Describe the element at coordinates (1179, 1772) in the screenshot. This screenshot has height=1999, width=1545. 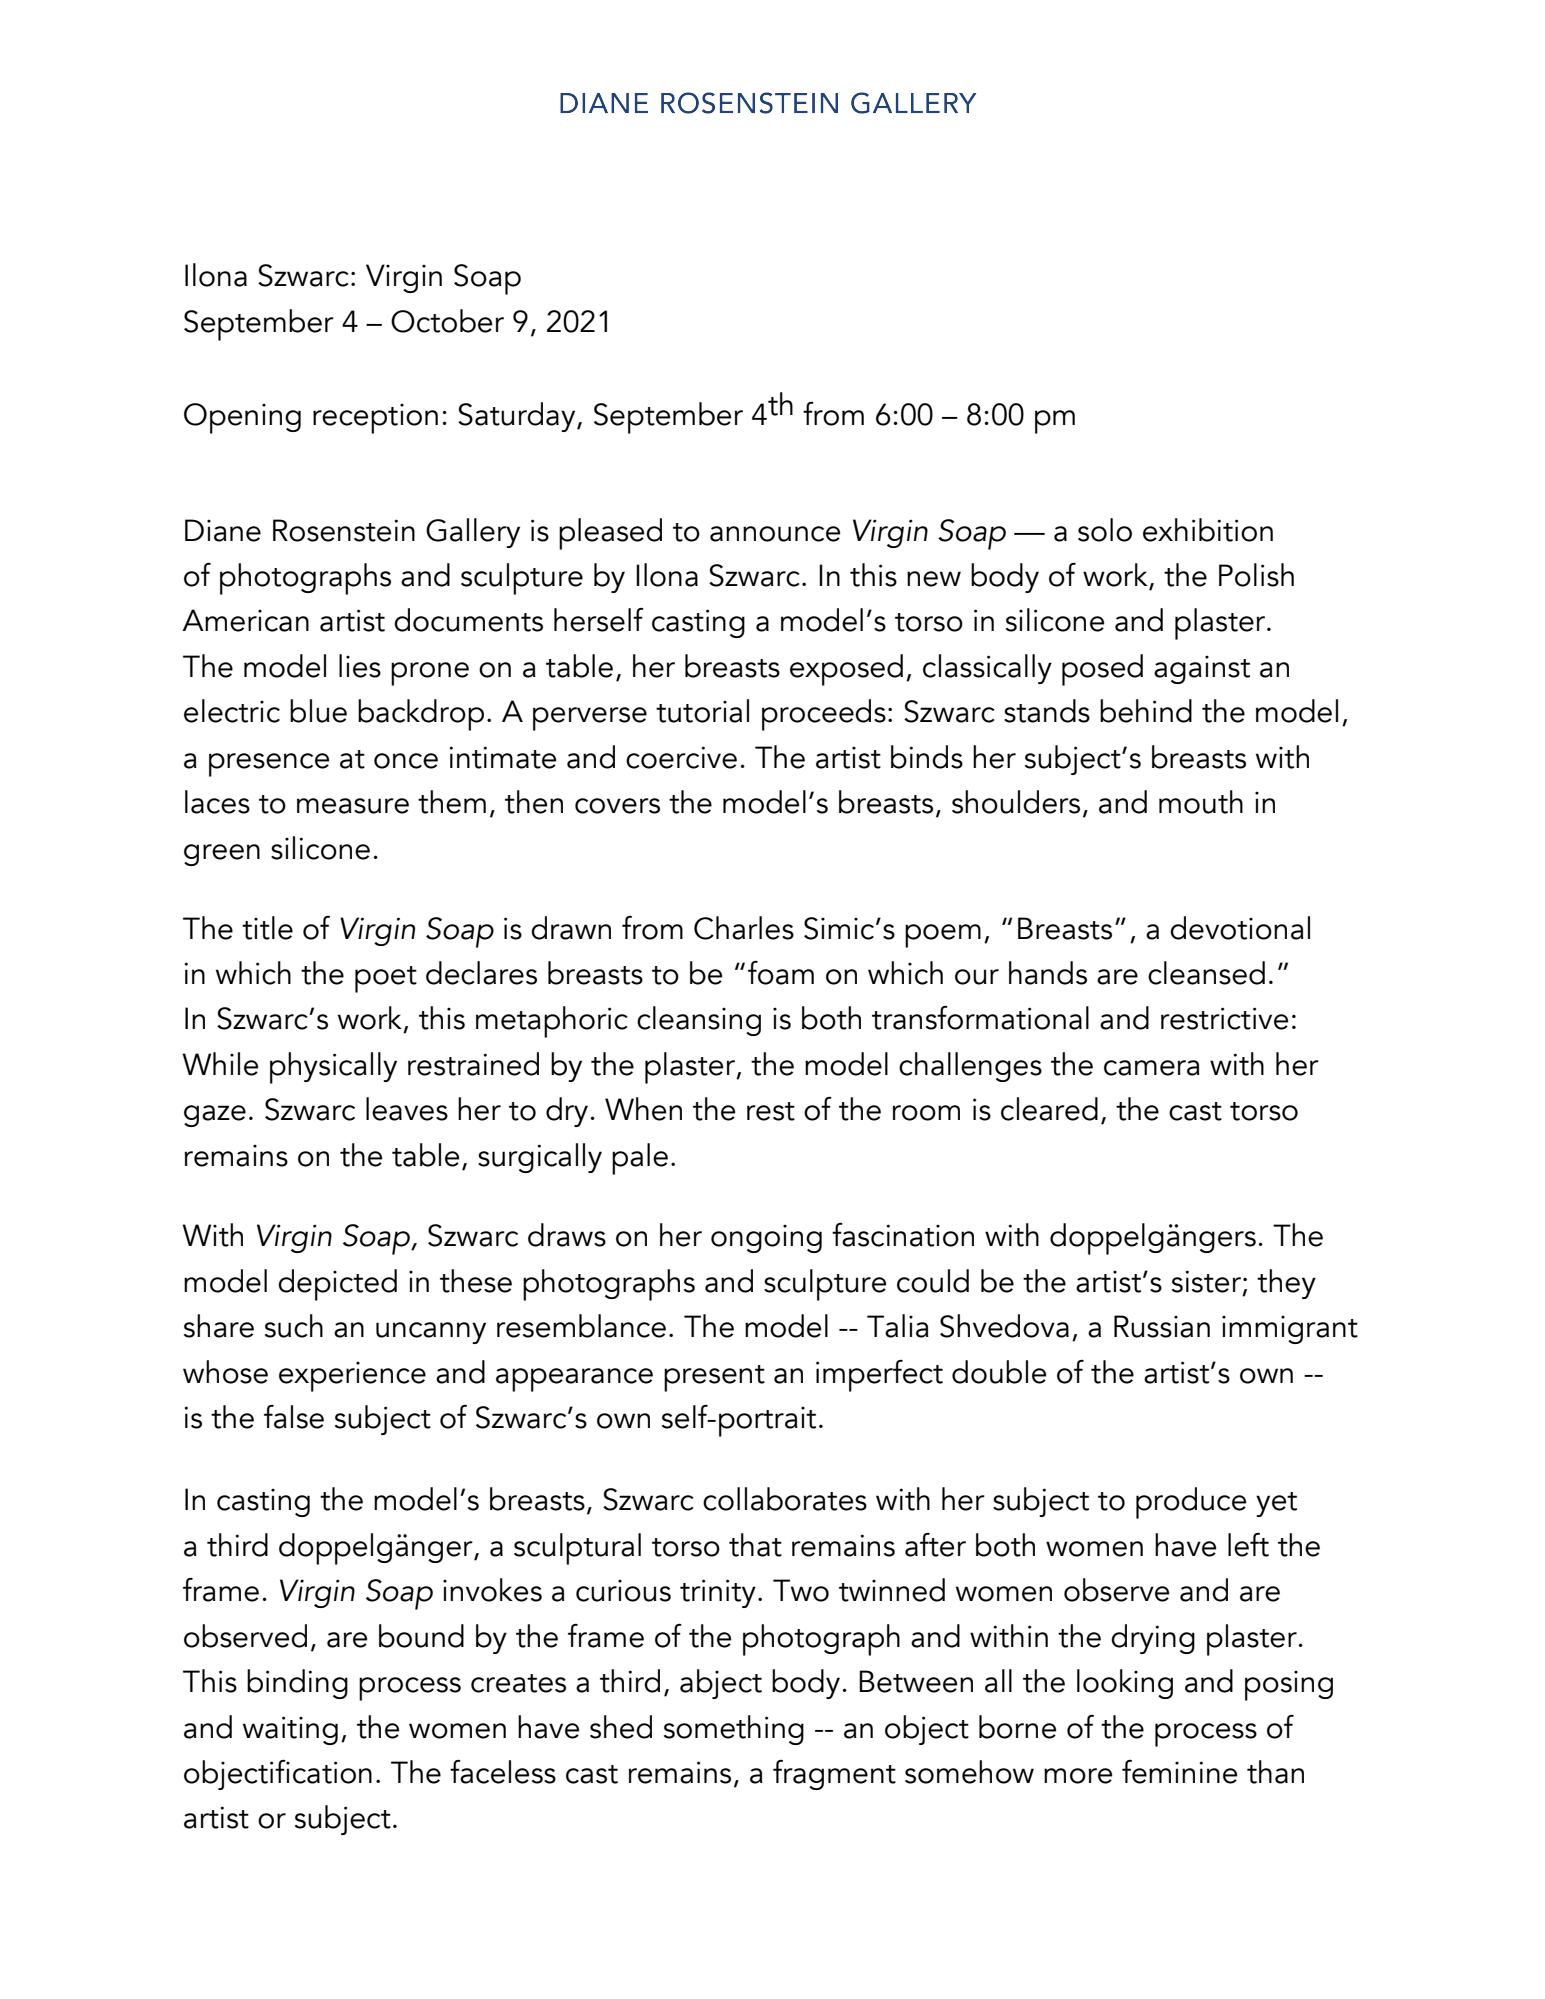
I see `feminine` at that location.
